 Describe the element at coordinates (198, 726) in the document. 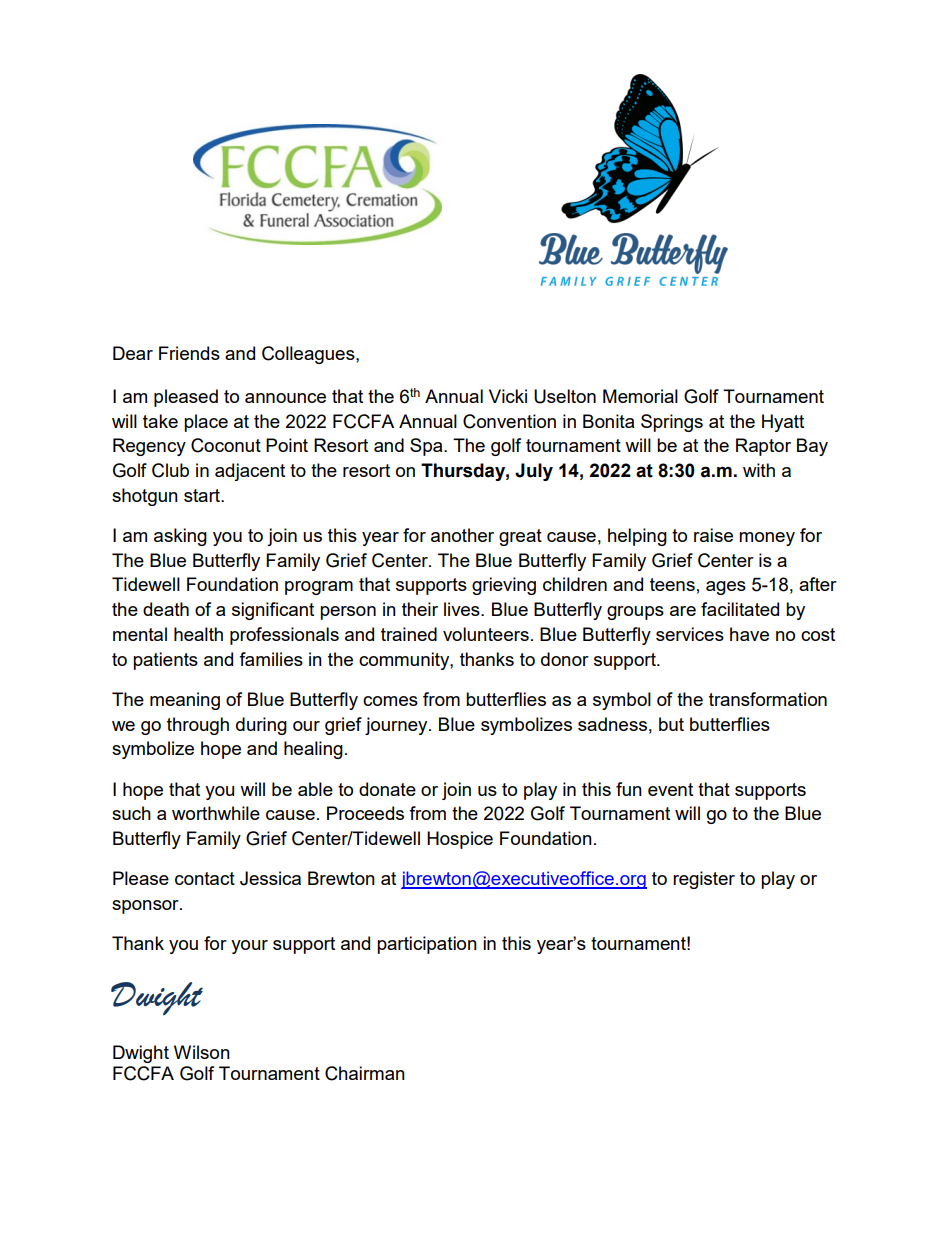

I see `through` at that location.
